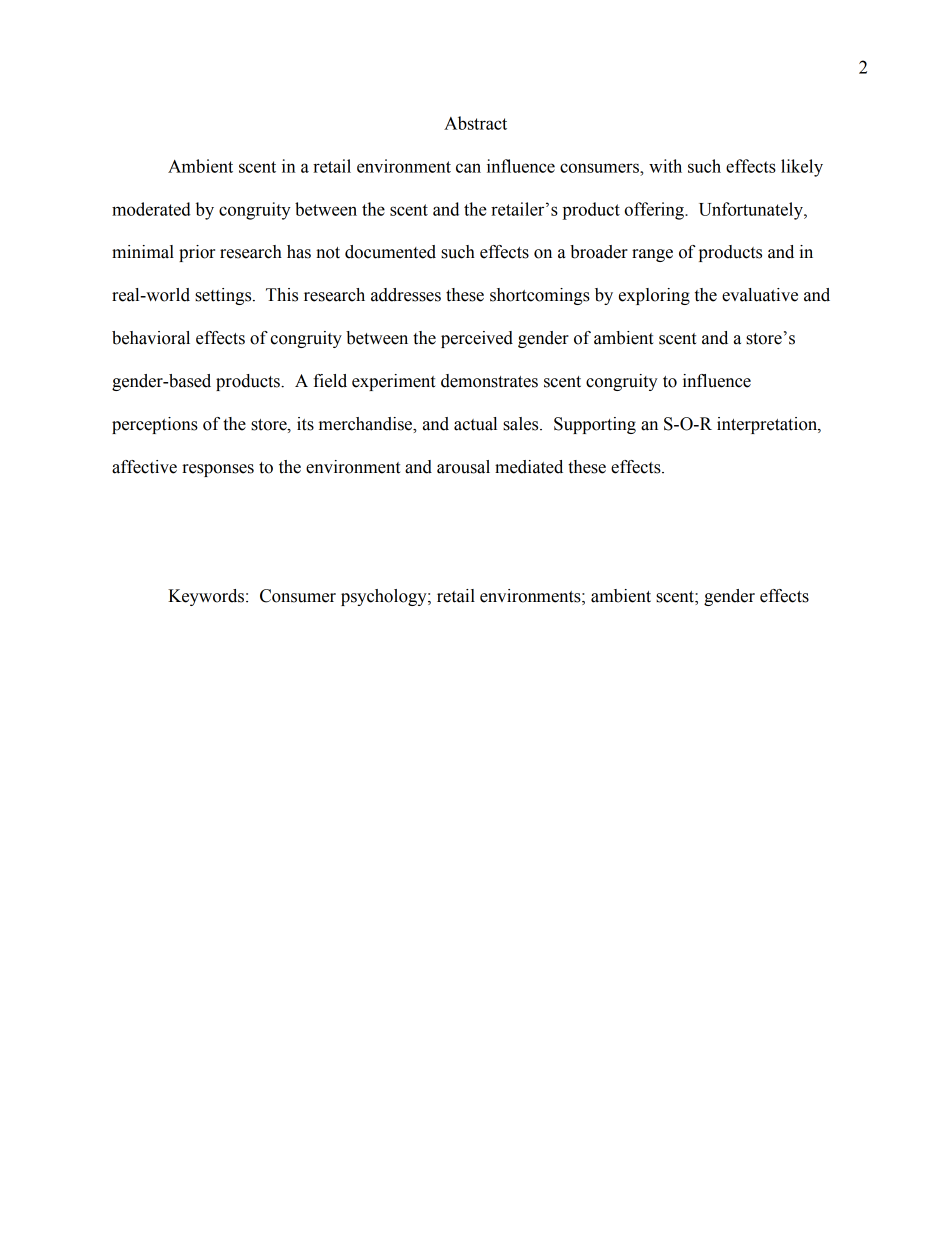 The image size is (952, 1233). I want to click on perceived, so click(477, 339).
